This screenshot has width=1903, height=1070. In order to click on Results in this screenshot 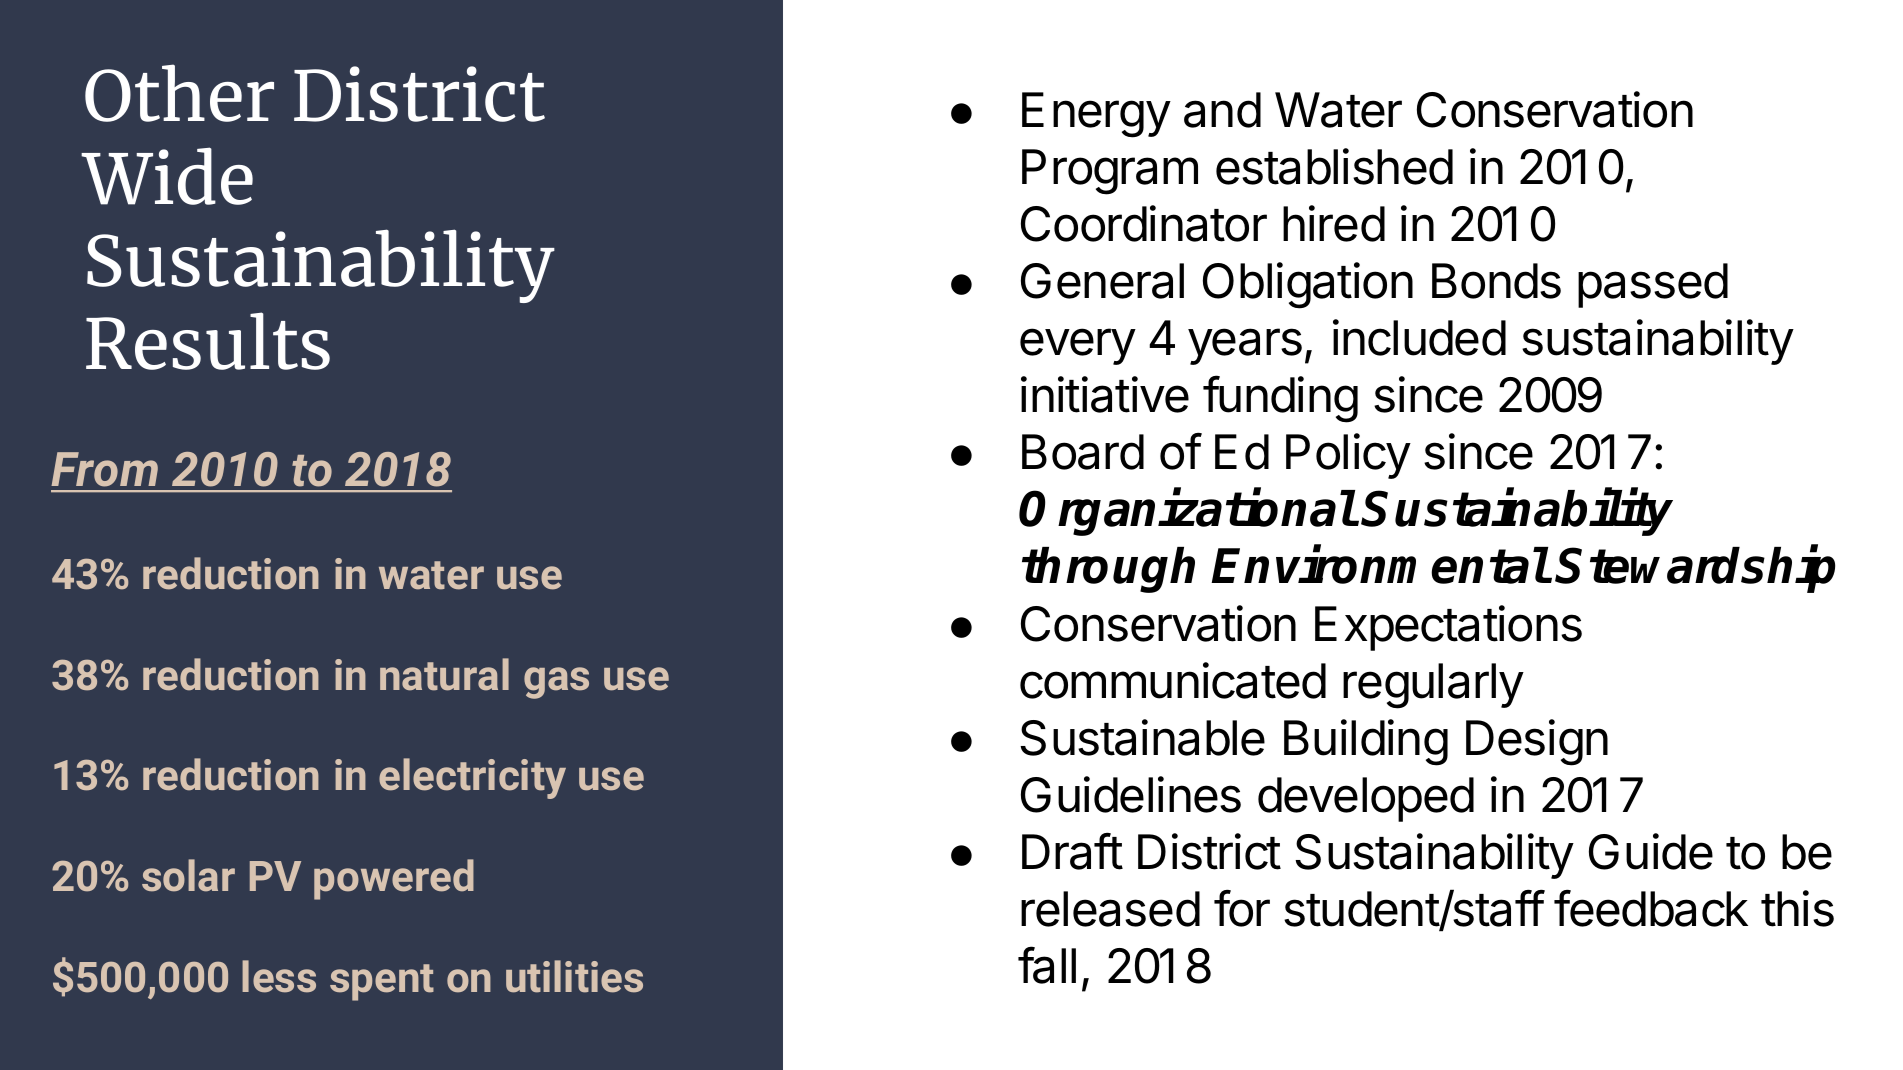, I will do `click(208, 341)`.
